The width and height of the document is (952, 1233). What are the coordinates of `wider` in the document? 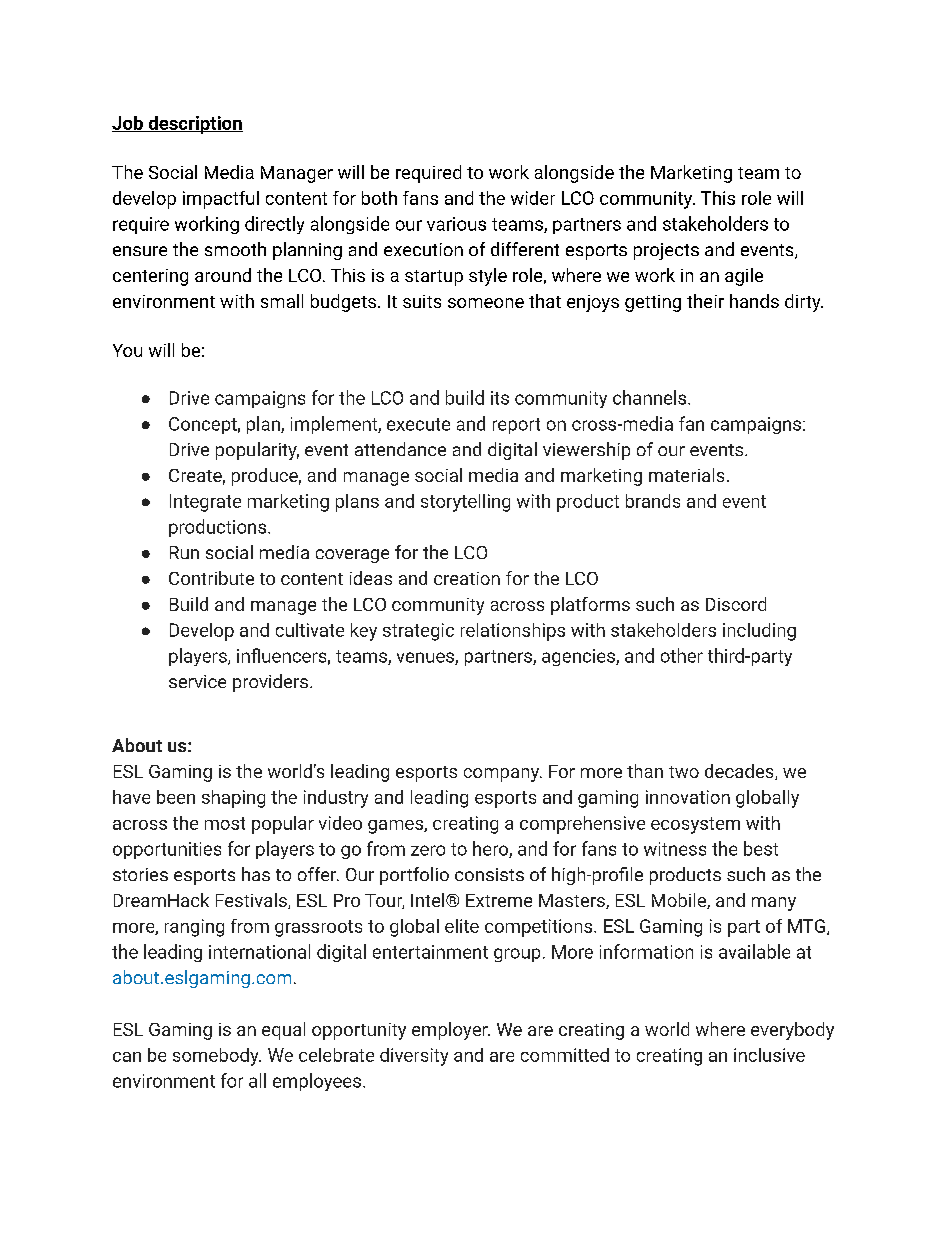 It's located at (533, 198).
